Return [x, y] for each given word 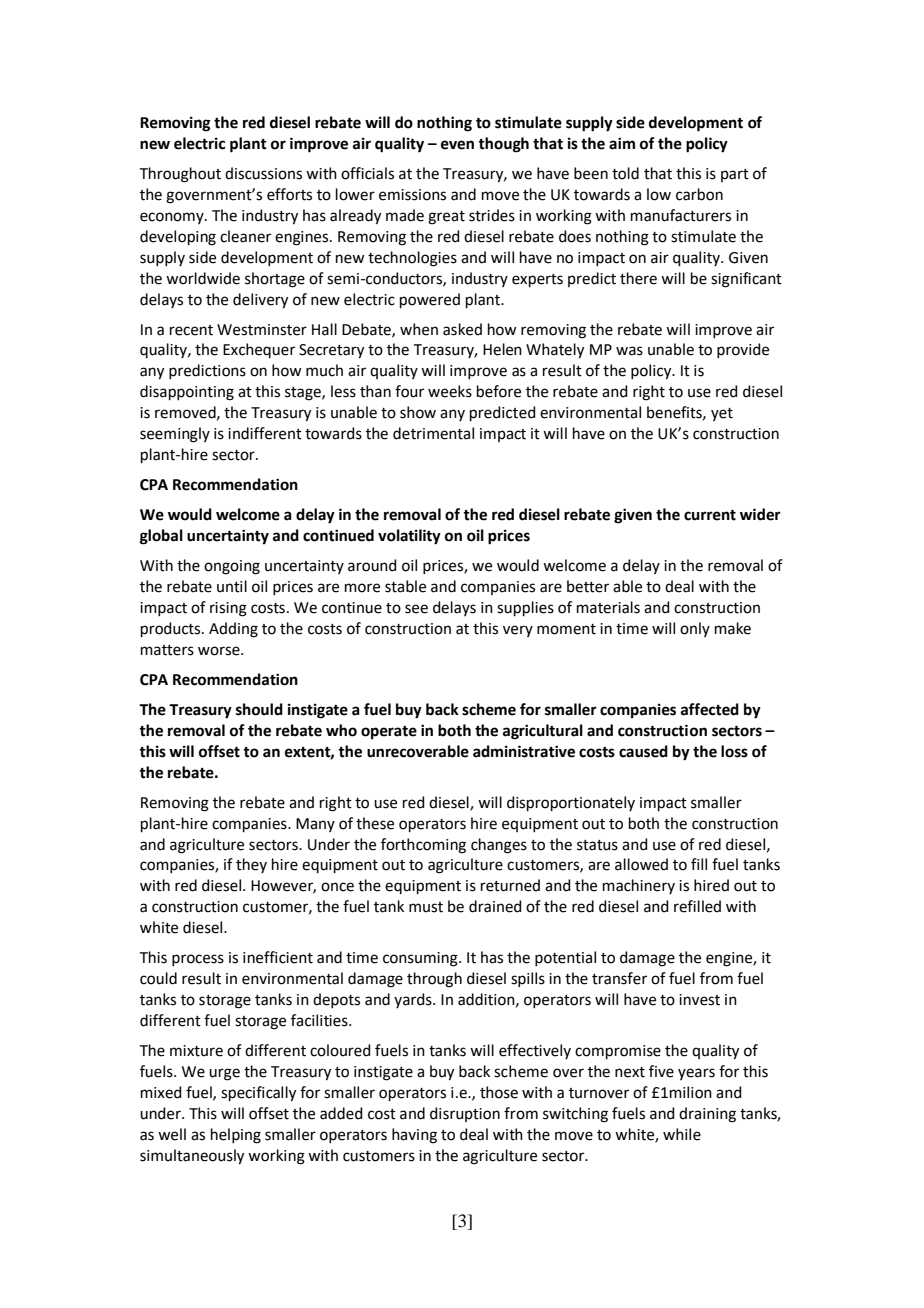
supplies [525, 608]
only [695, 629]
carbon [699, 194]
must [426, 907]
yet [722, 414]
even [457, 145]
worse [220, 651]
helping [236, 1136]
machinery [639, 886]
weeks [450, 391]
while [682, 1134]
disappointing [187, 393]
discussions [263, 173]
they [251, 865]
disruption [465, 1114]
